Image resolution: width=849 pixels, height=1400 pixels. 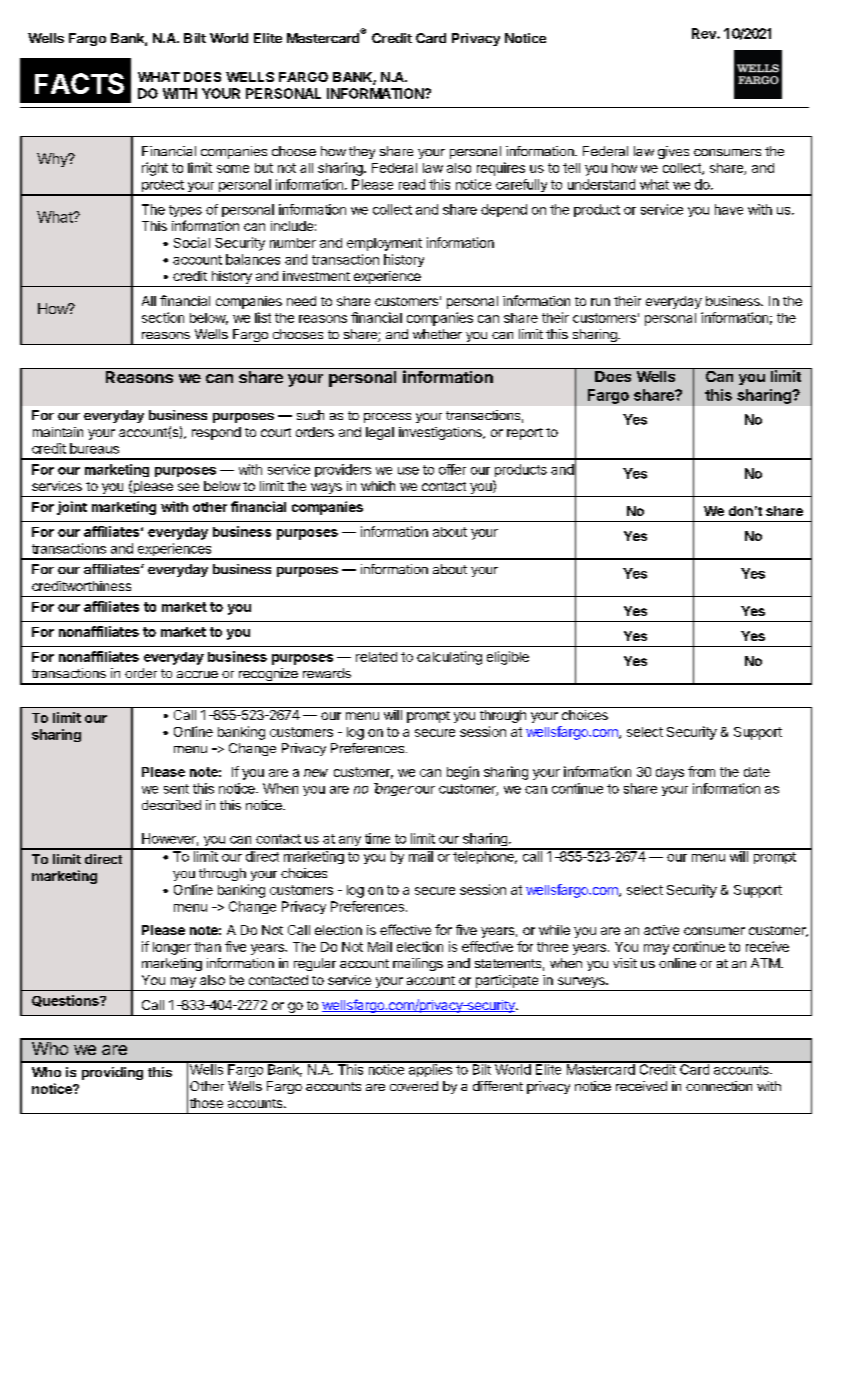 I want to click on active, so click(x=661, y=930).
